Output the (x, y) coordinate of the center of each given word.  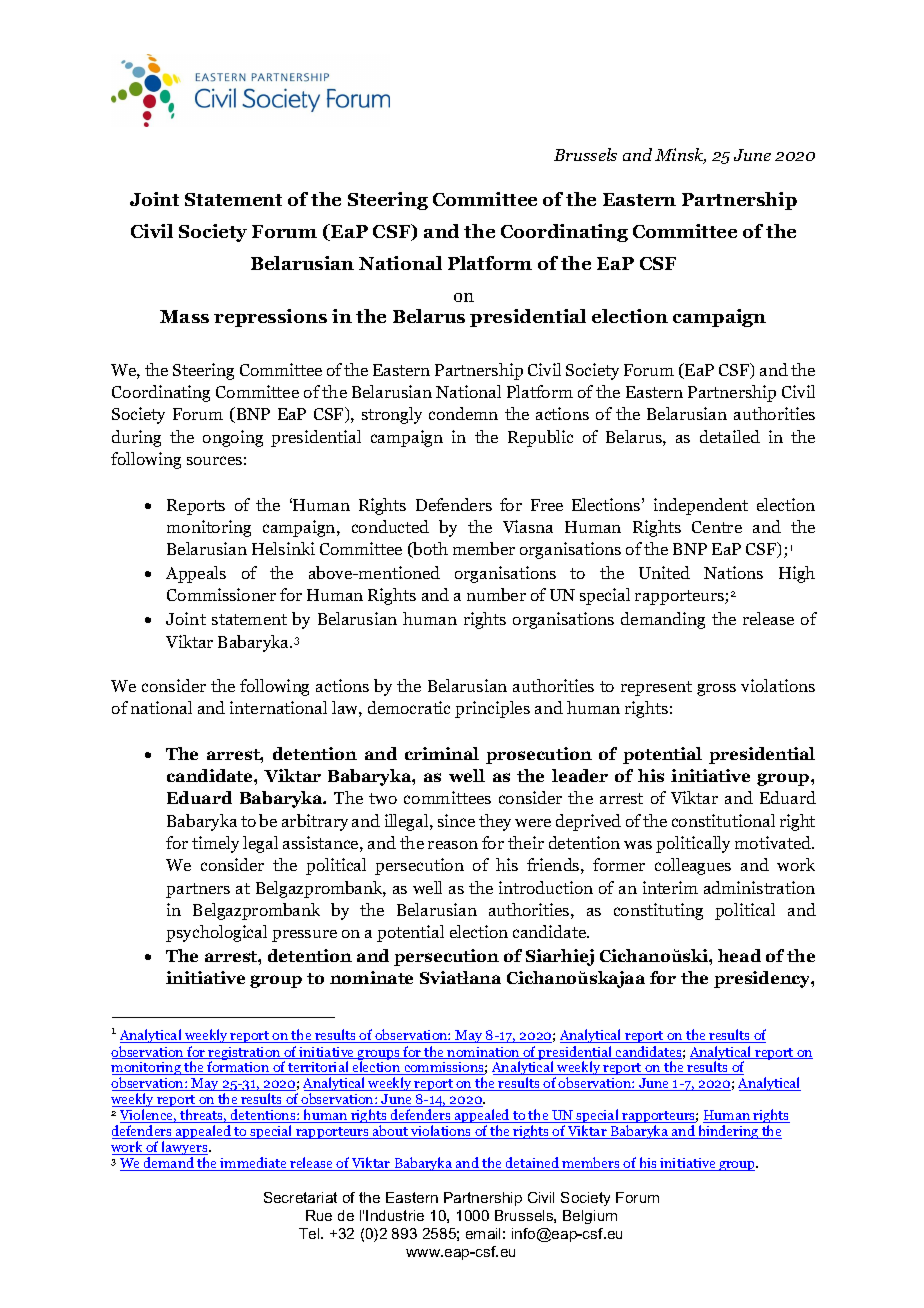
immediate (254, 1164)
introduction (546, 887)
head (739, 955)
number (496, 594)
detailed (730, 436)
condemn (463, 413)
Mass (184, 316)
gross (716, 690)
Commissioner (221, 594)
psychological (216, 933)
